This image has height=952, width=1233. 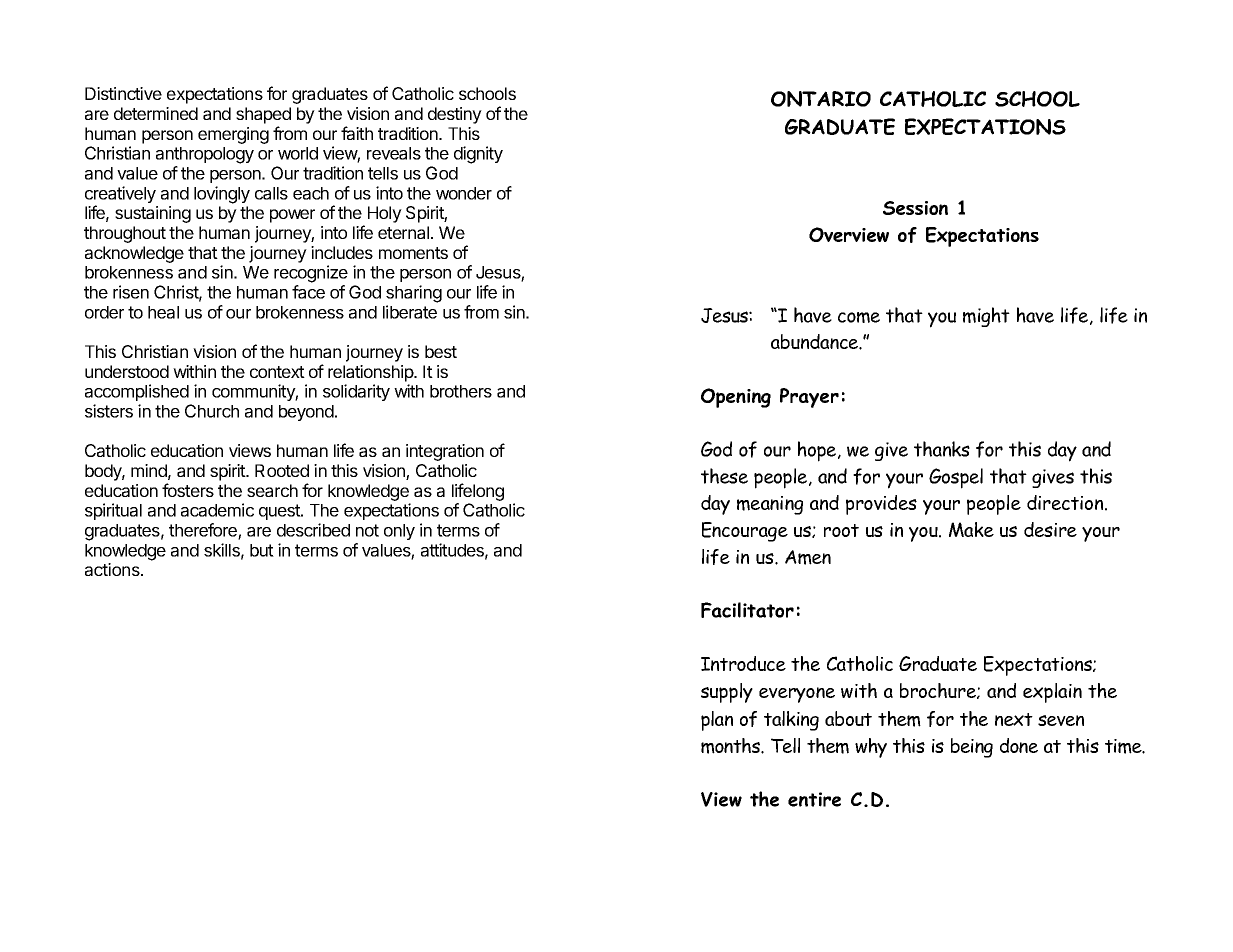 What do you see at coordinates (455, 115) in the image?
I see `destiny` at bounding box center [455, 115].
